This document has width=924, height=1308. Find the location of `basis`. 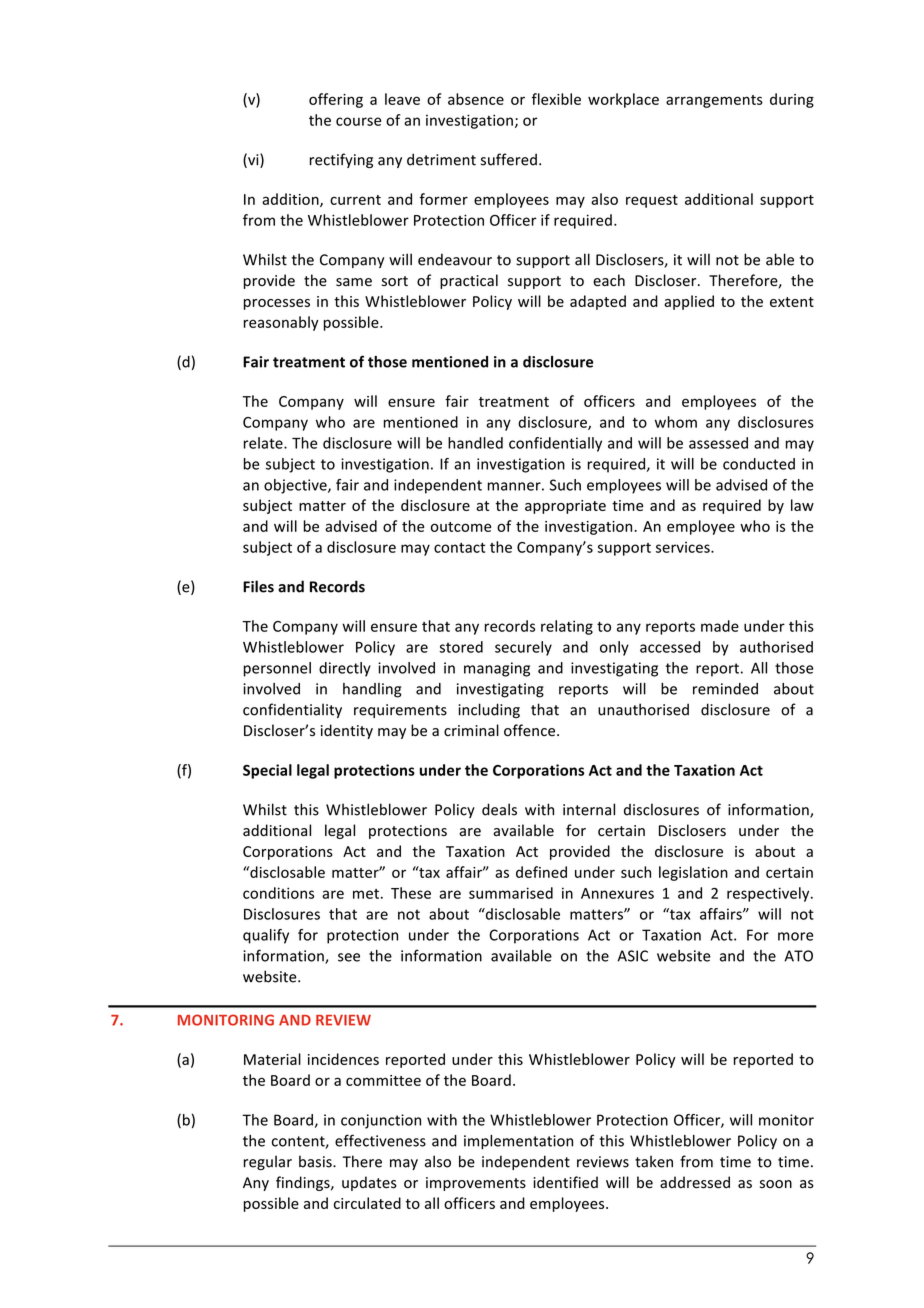

basis is located at coordinates (316, 1161).
